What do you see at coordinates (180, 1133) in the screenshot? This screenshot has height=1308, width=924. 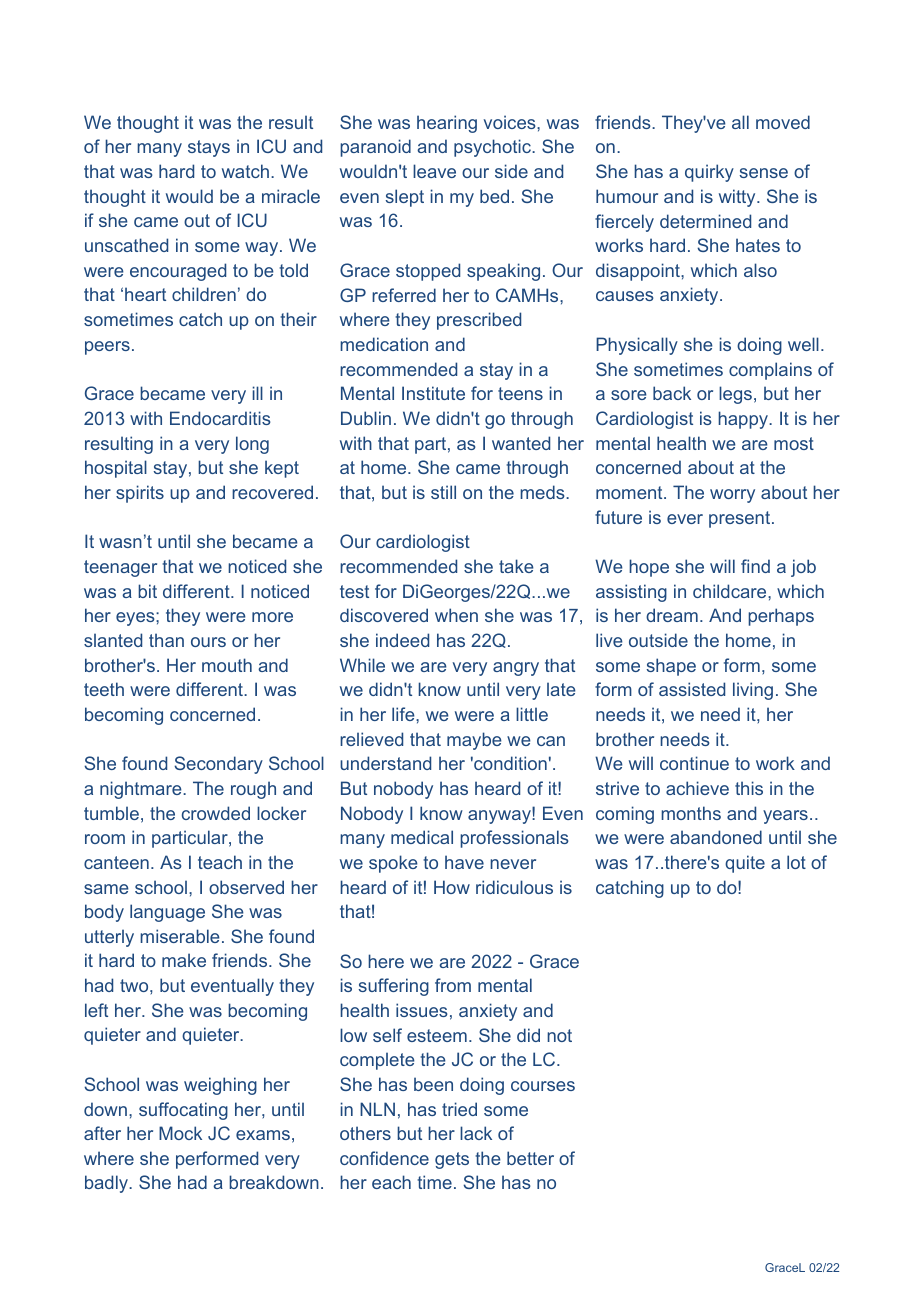 I see `Mock` at bounding box center [180, 1133].
